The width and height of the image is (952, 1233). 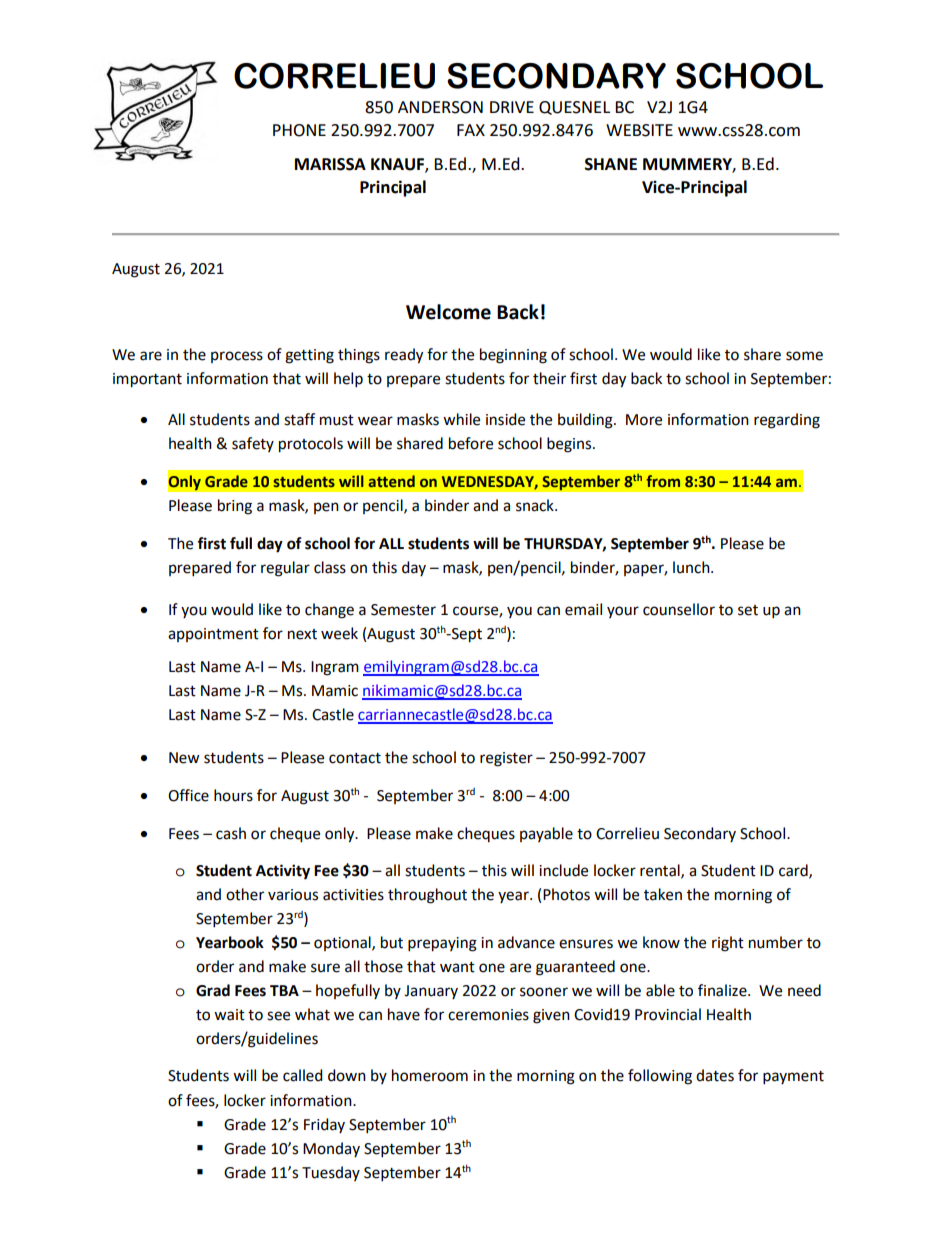 What do you see at coordinates (536, 505) in the image?
I see `snack` at bounding box center [536, 505].
